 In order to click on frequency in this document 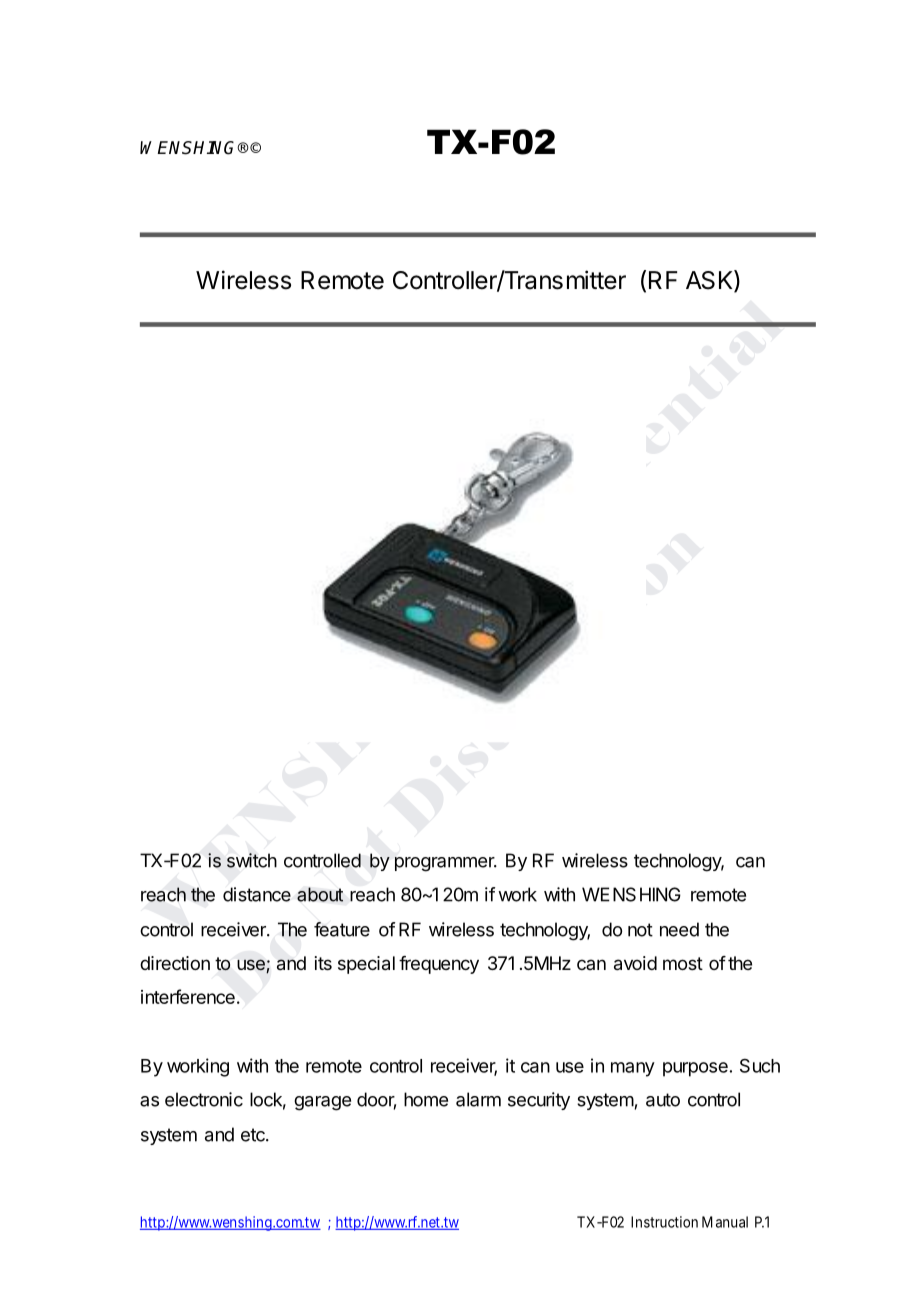, I will do `click(439, 965)`.
